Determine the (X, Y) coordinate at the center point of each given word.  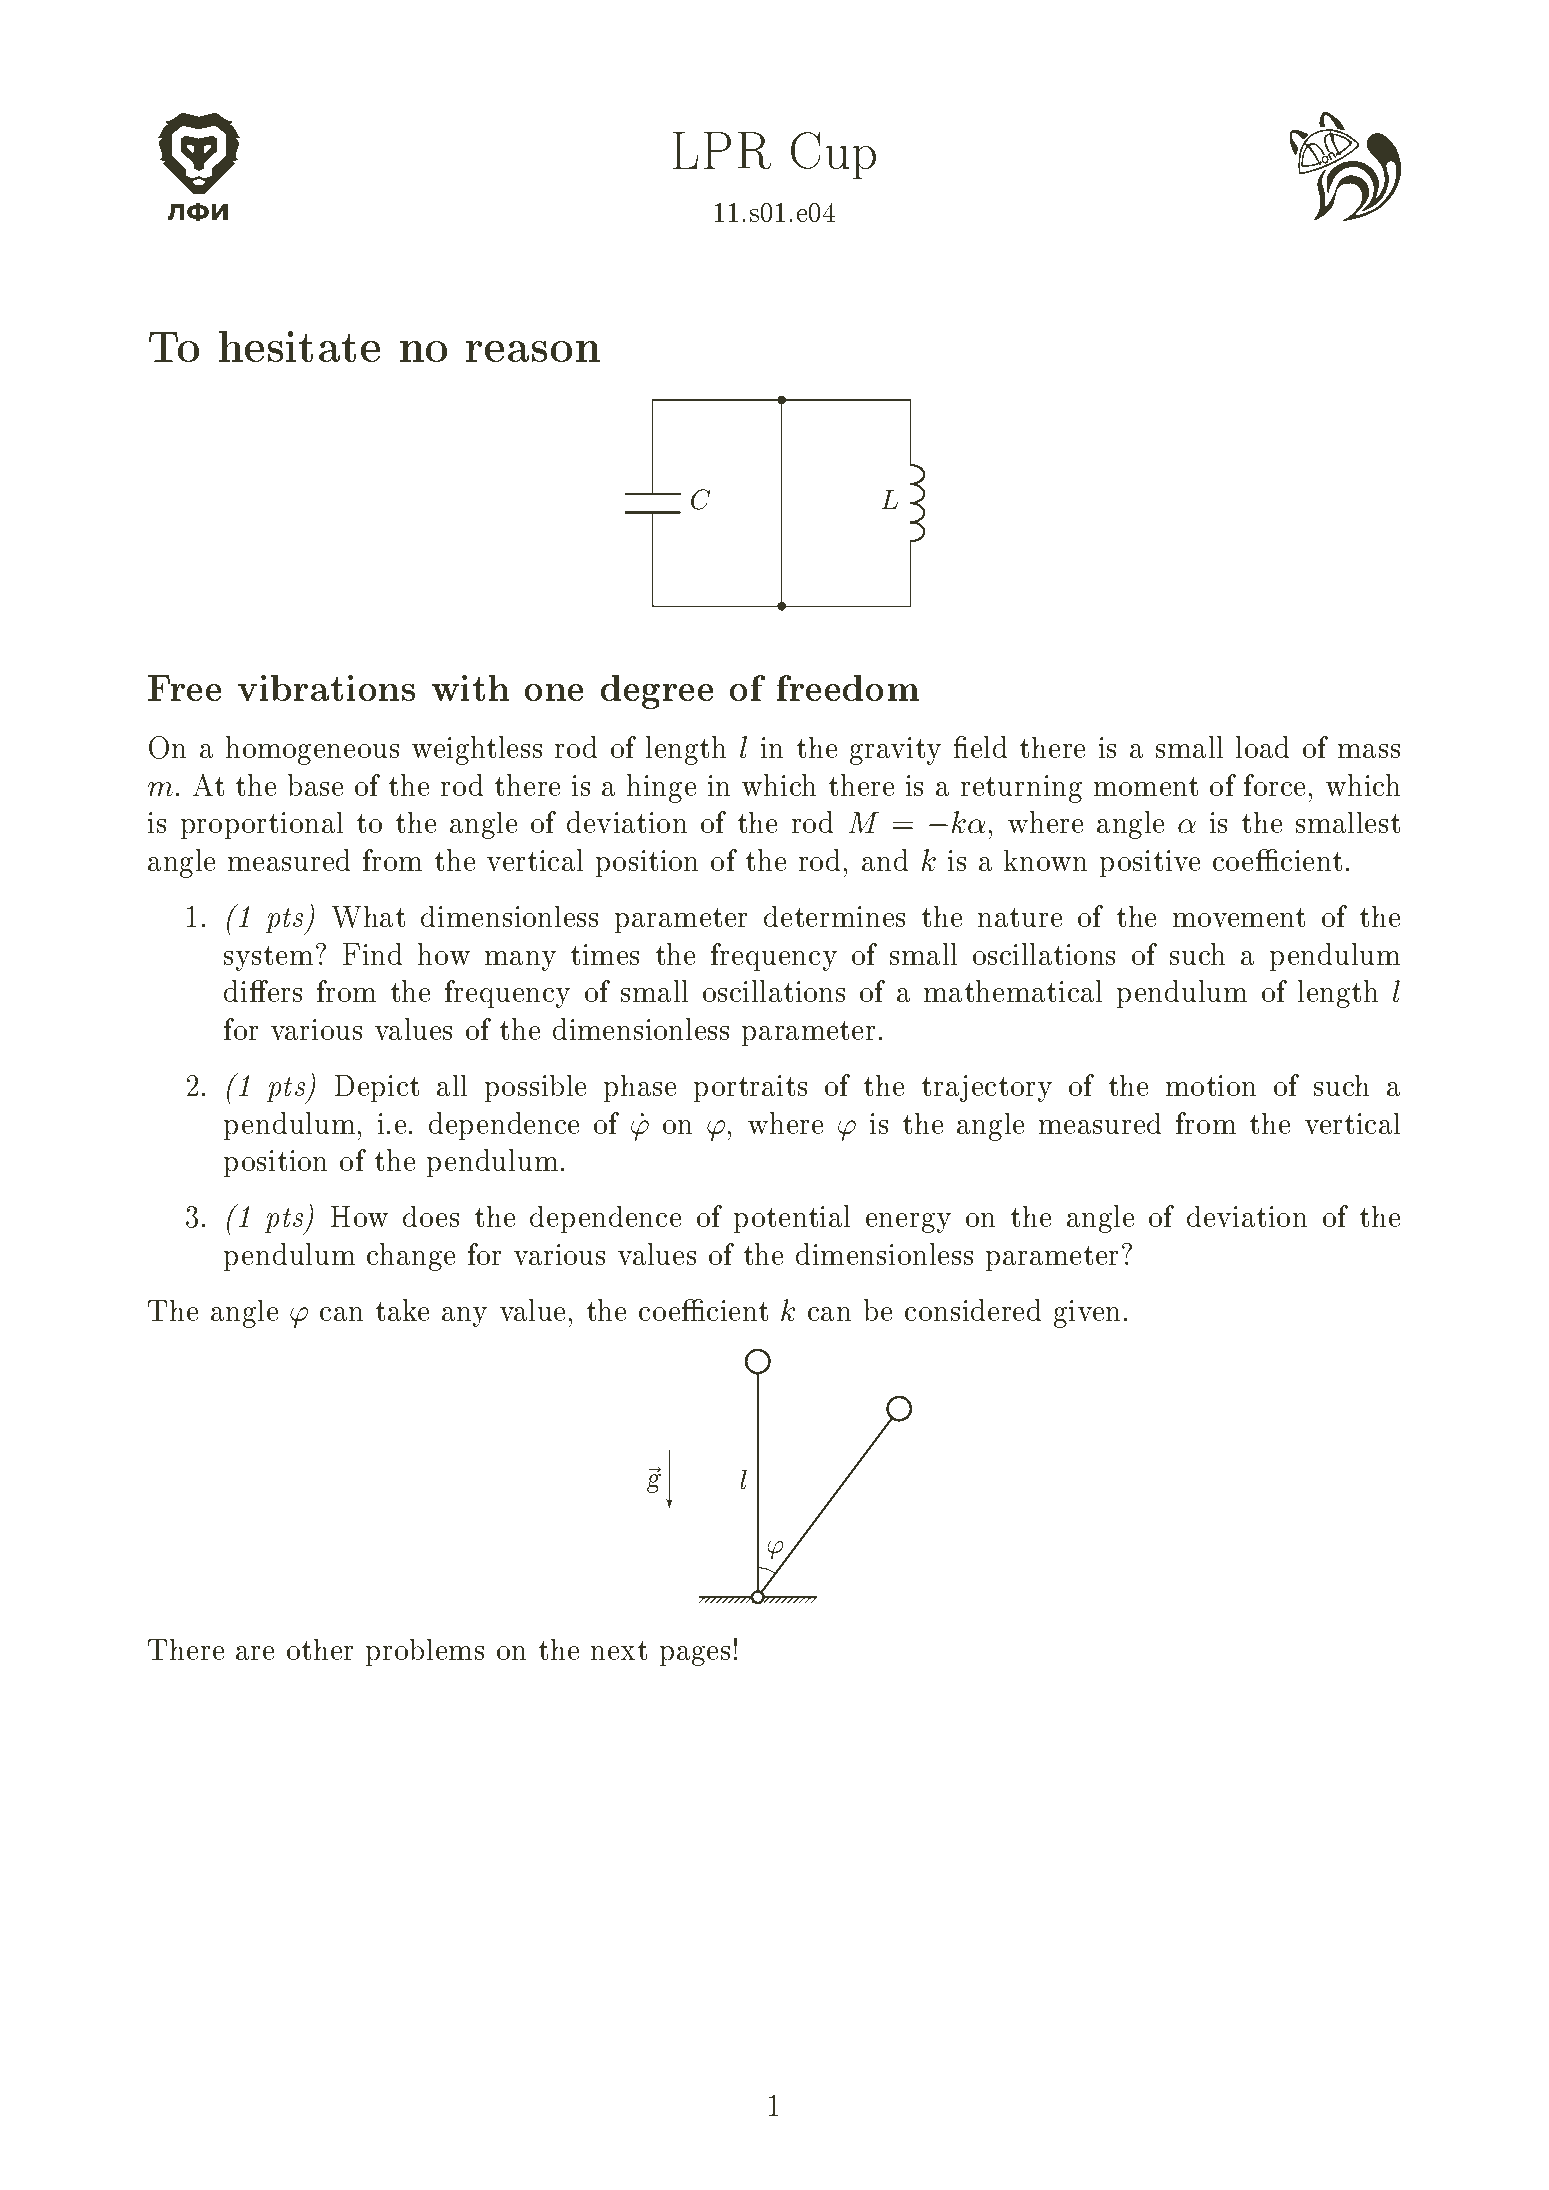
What (368, 917)
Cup (833, 155)
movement (1239, 917)
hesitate (299, 346)
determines (834, 916)
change (411, 1257)
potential (792, 1219)
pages (695, 1656)
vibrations (326, 688)
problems (425, 1652)
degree (657, 692)
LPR (722, 150)
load (1262, 747)
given (1087, 1314)
